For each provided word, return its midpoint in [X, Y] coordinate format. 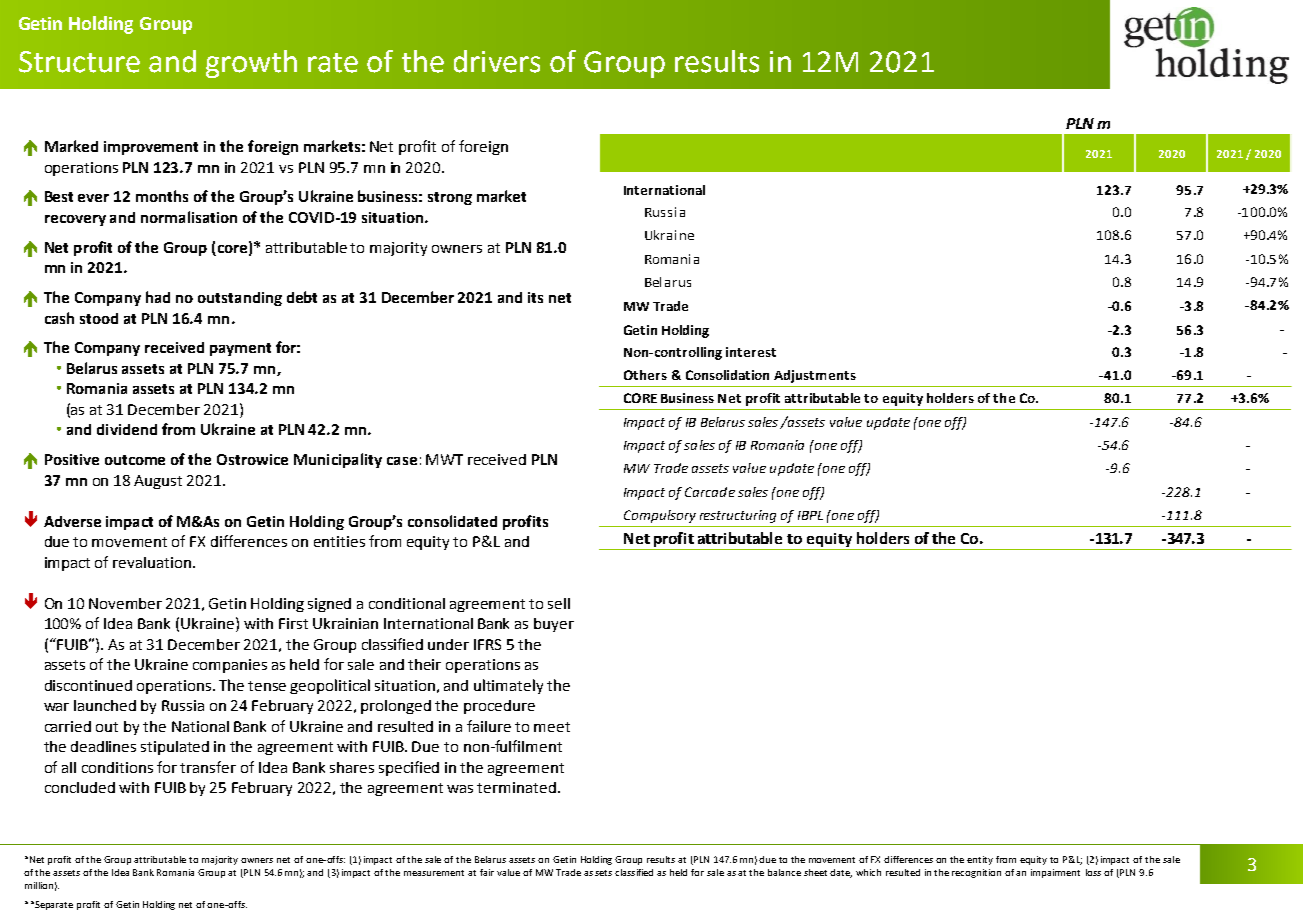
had [158, 297]
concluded [80, 787]
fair [487, 872]
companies [230, 666]
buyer [554, 625]
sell [559, 603]
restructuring [738, 516]
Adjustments [815, 376]
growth [251, 64]
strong [450, 198]
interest [751, 352]
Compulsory [660, 516]
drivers [497, 61]
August [158, 482]
